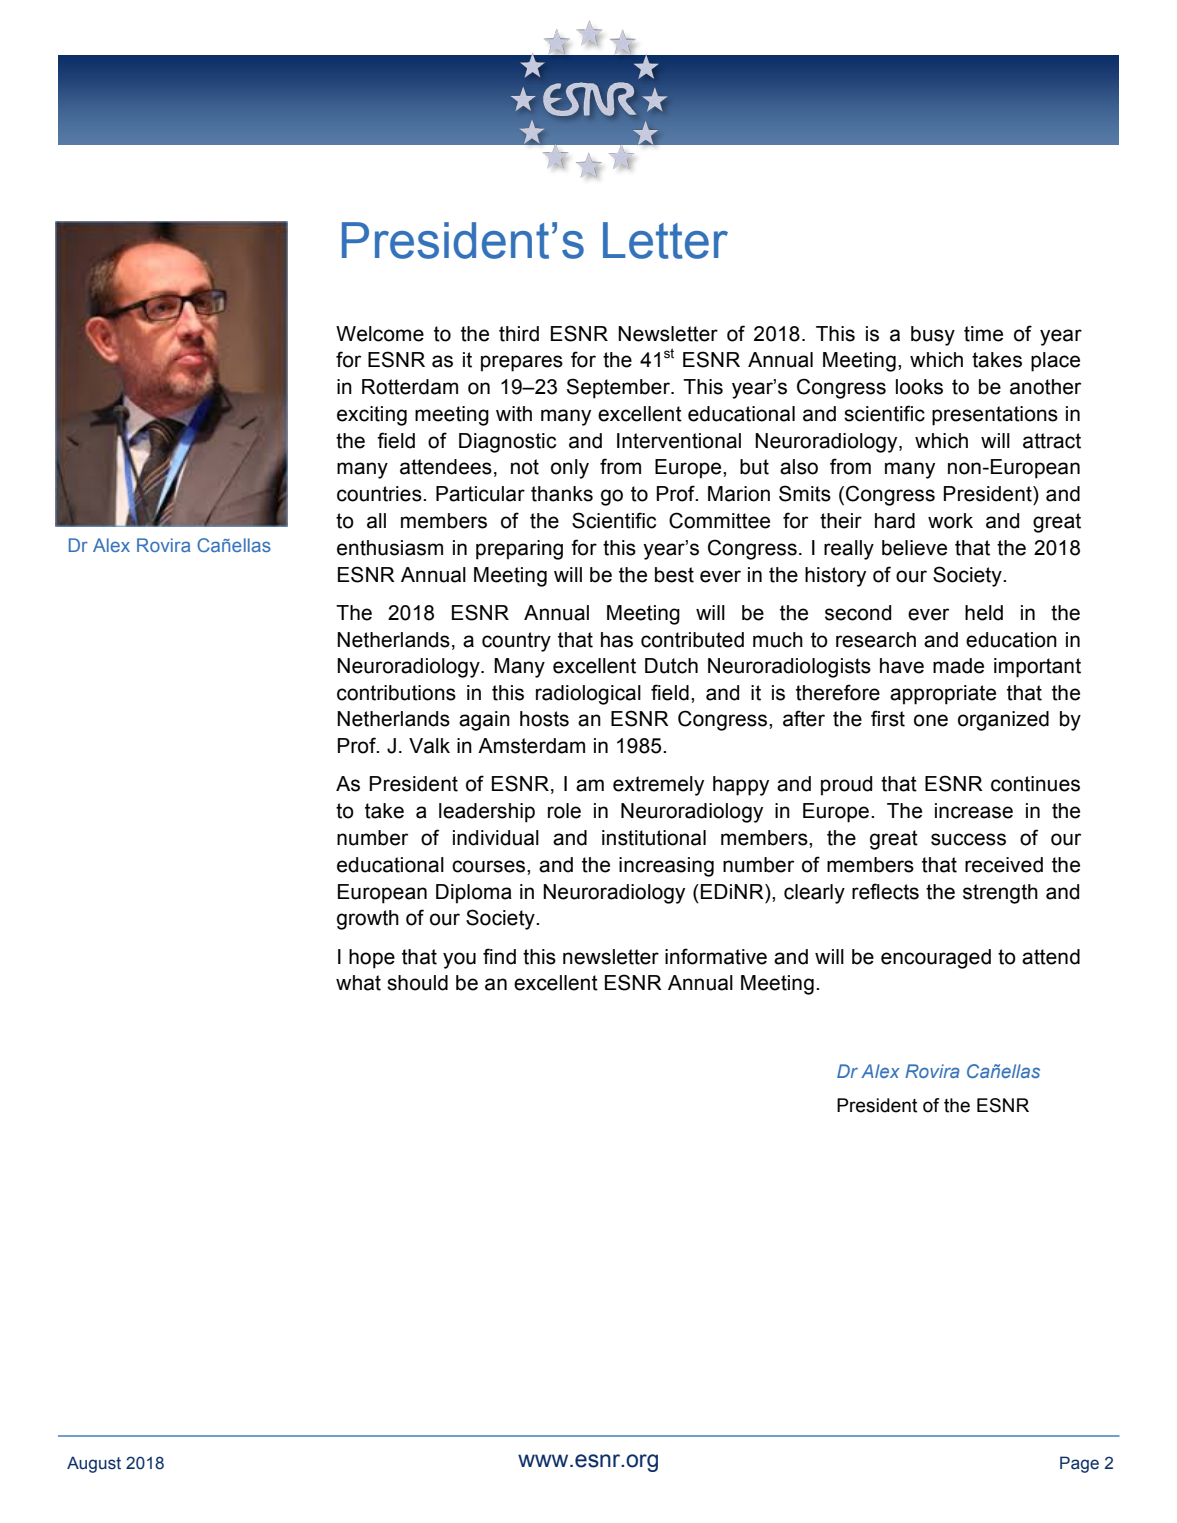  I want to click on encouraged, so click(936, 959).
